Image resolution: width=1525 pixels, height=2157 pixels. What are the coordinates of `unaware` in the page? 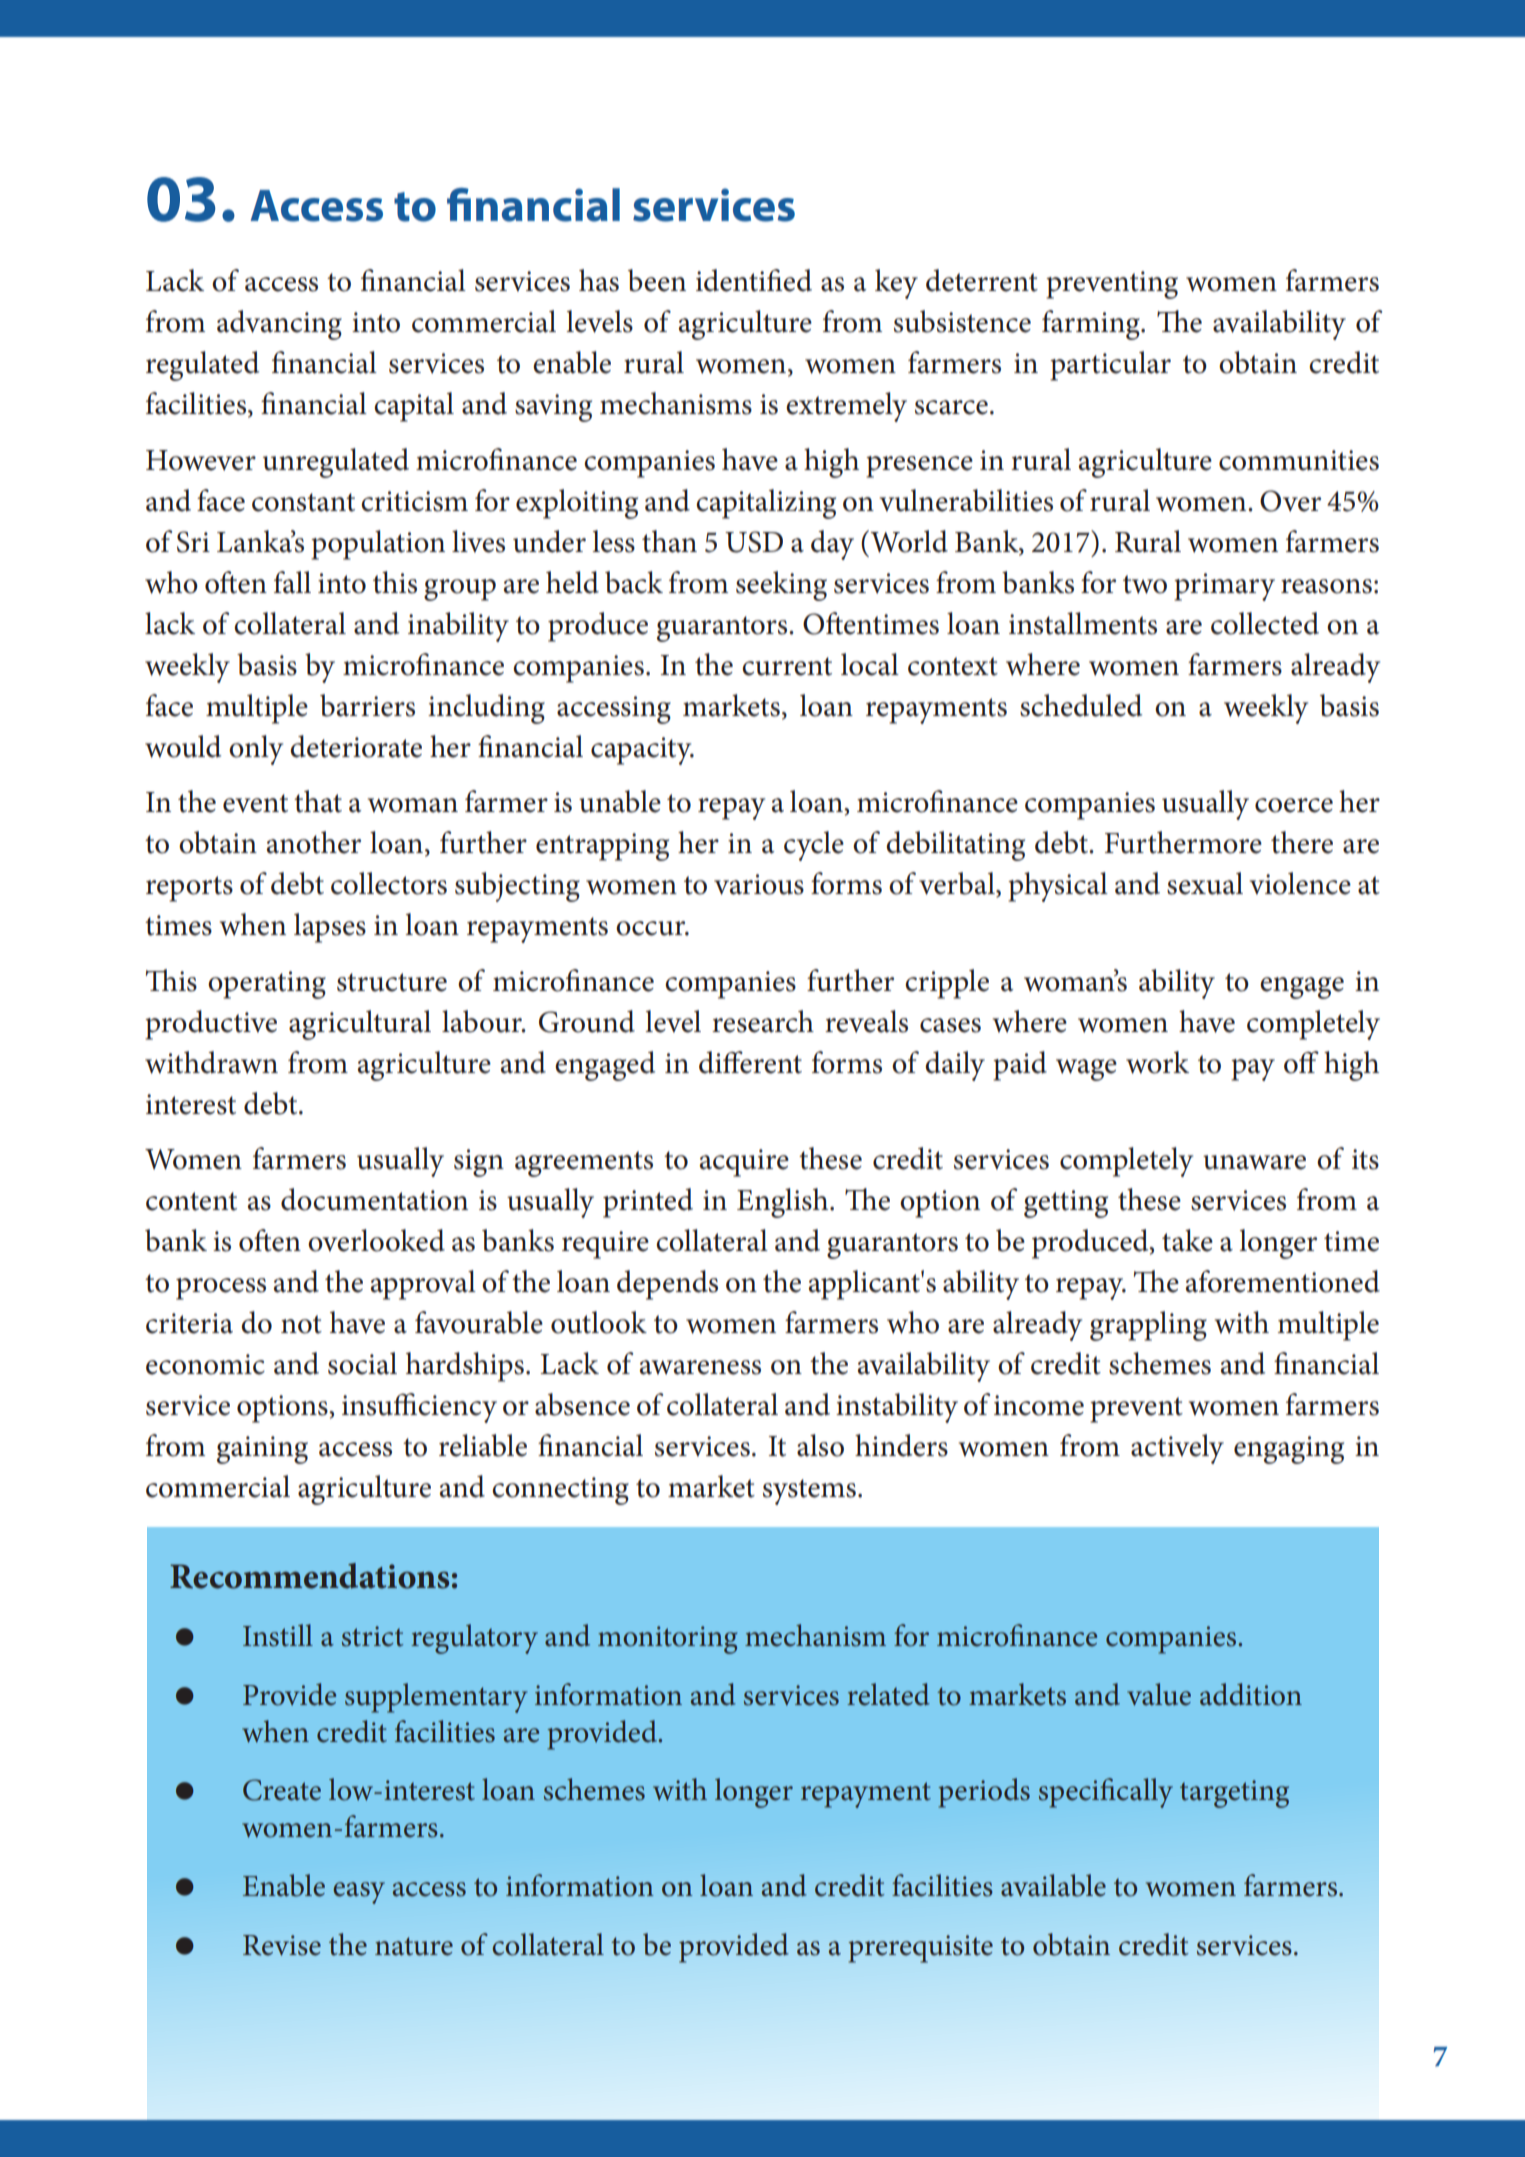 It's located at (1254, 1162).
